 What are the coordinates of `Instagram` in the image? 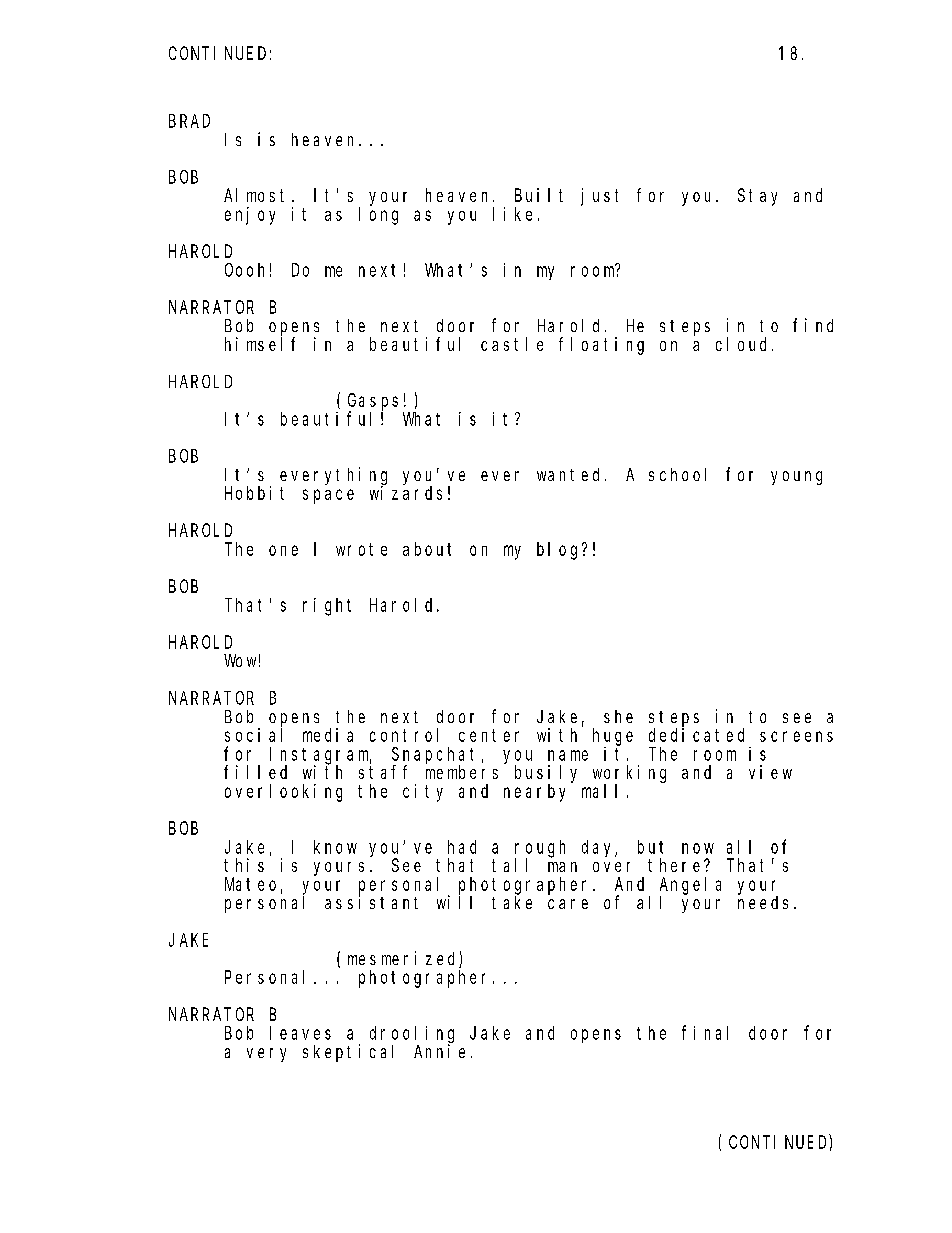 It's located at (320, 756).
